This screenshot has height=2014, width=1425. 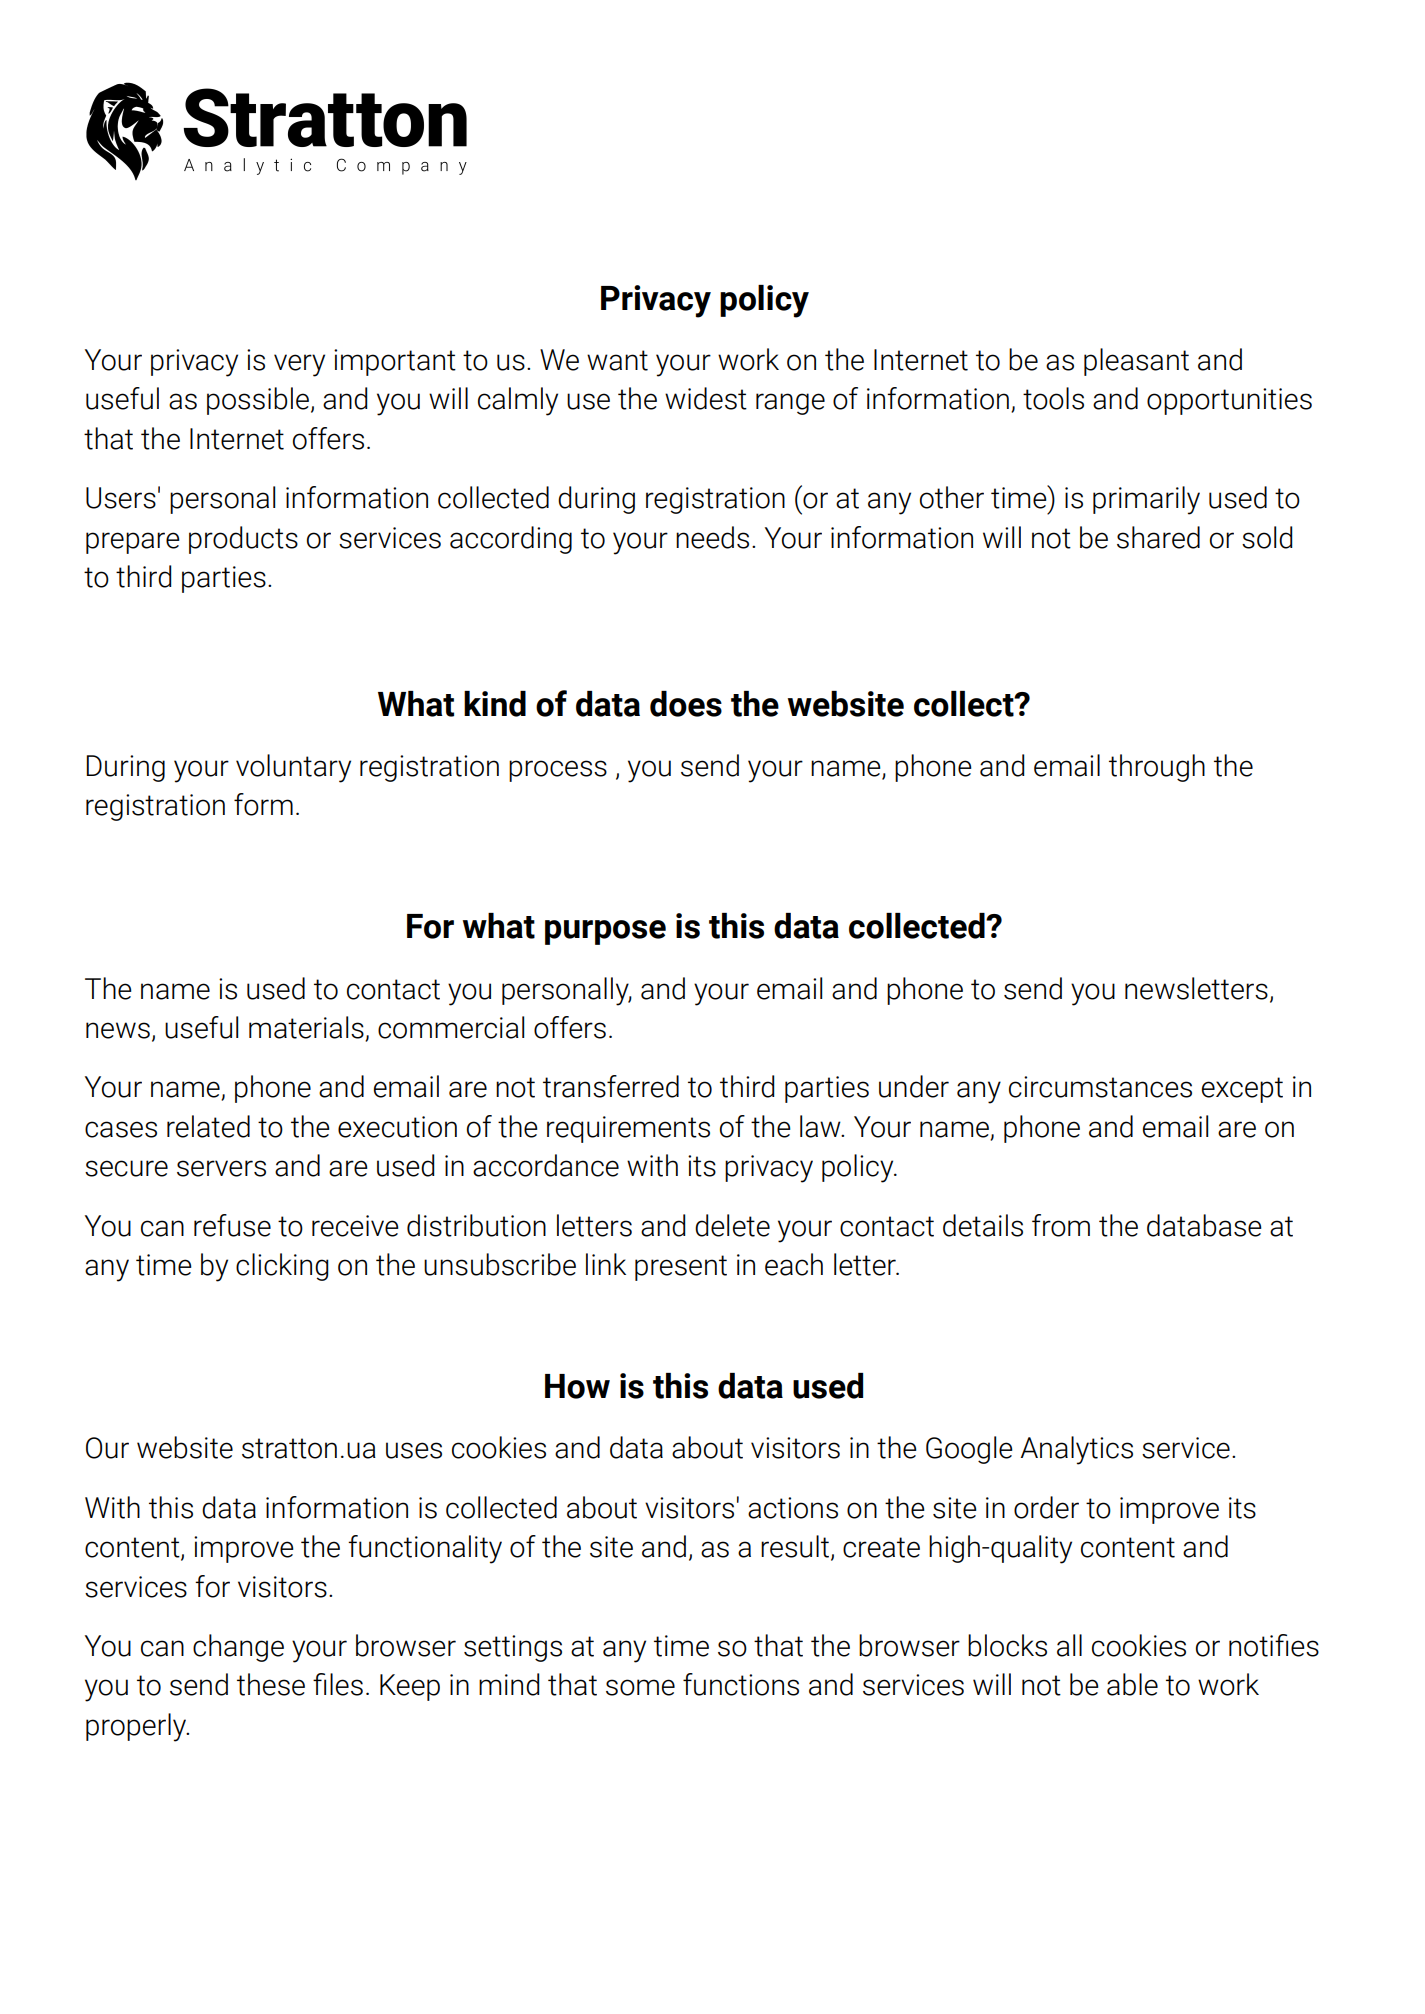 I want to click on through, so click(x=1157, y=768).
